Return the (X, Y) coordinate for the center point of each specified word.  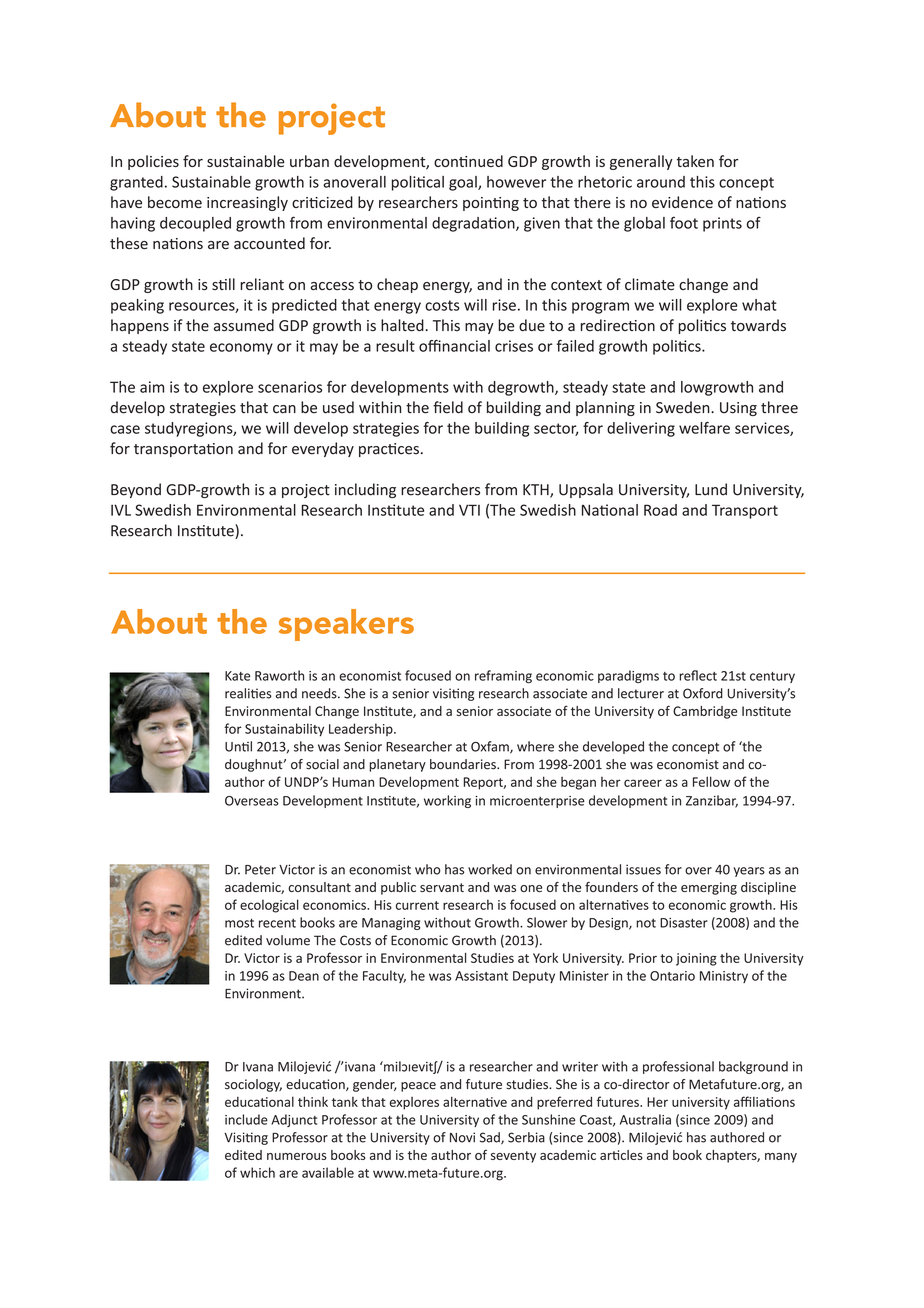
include (246, 1119)
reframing (503, 676)
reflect (698, 675)
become (175, 202)
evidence (682, 202)
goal (464, 183)
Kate (237, 676)
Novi (462, 1137)
